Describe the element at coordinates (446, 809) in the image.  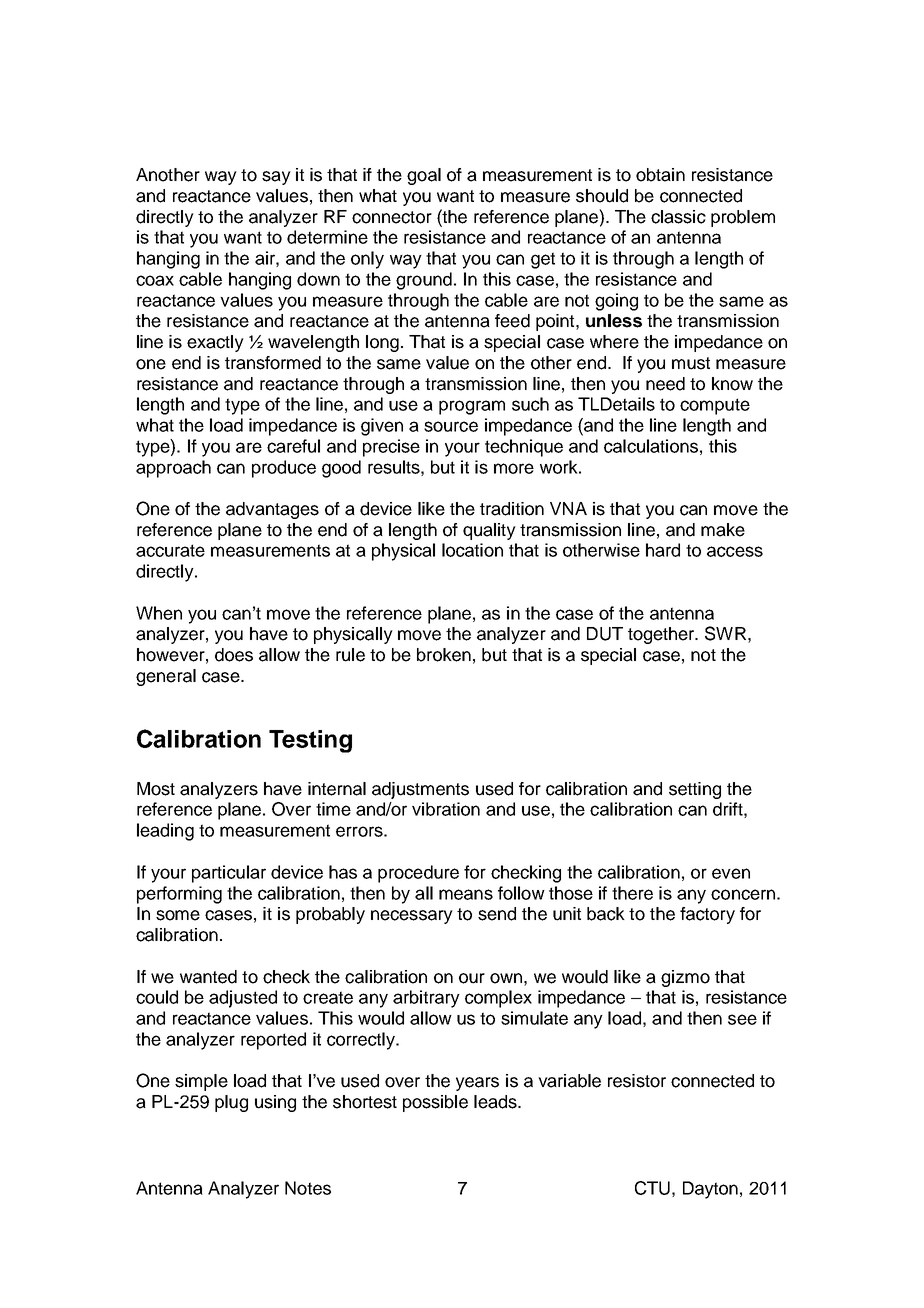
I see `vibration` at that location.
